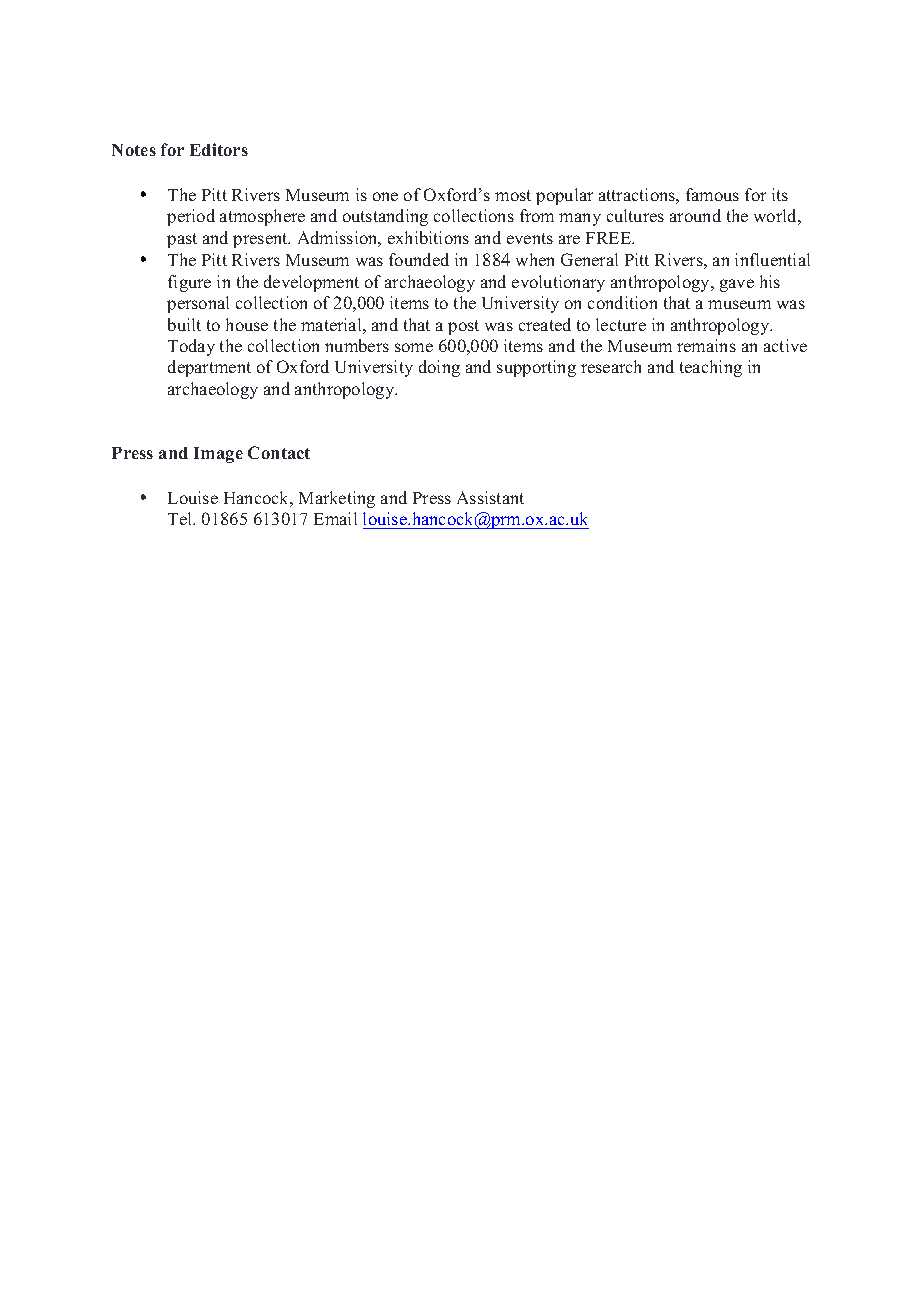 The image size is (924, 1308). What do you see at coordinates (712, 194) in the image?
I see `famous` at bounding box center [712, 194].
